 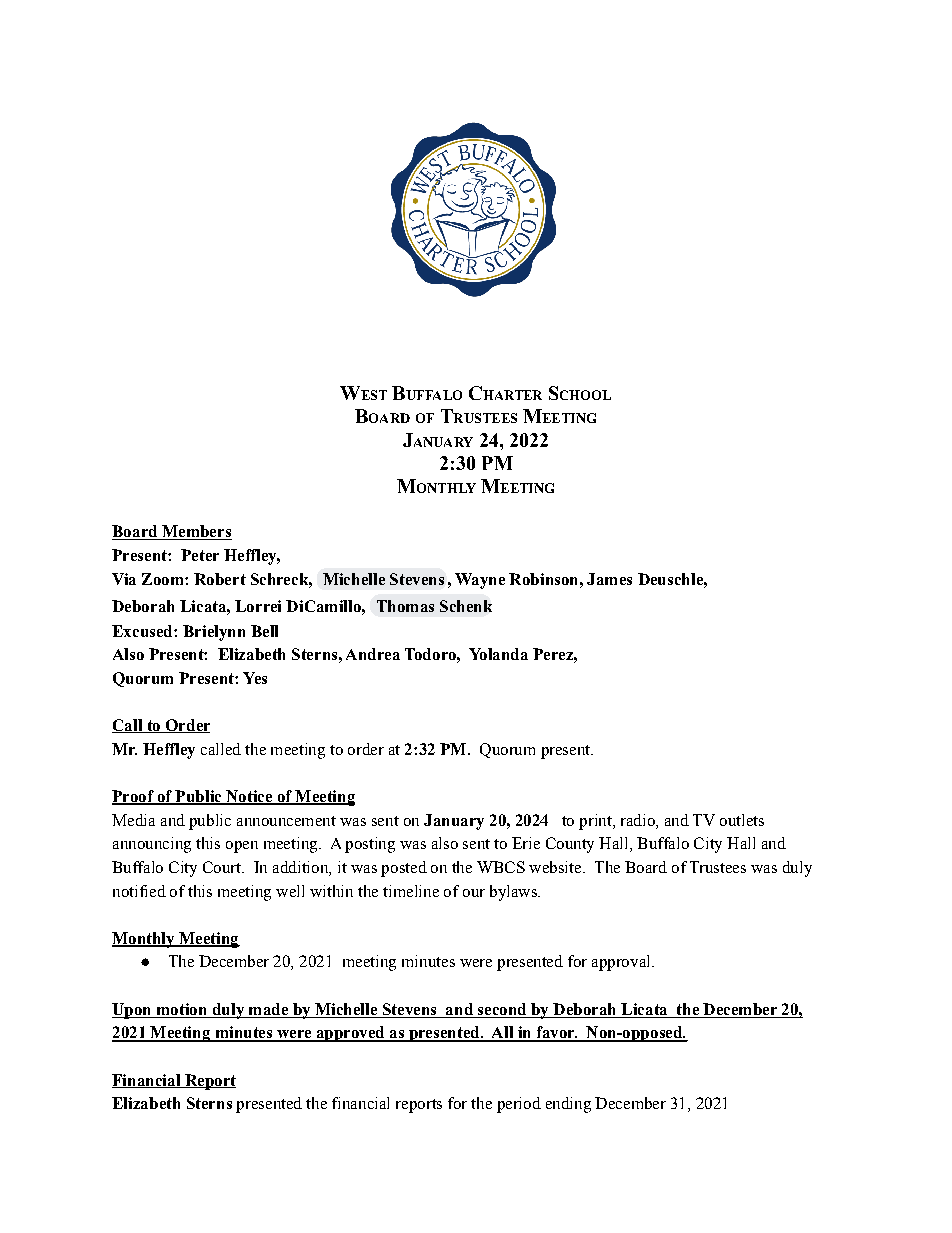 I want to click on James, so click(x=609, y=579).
